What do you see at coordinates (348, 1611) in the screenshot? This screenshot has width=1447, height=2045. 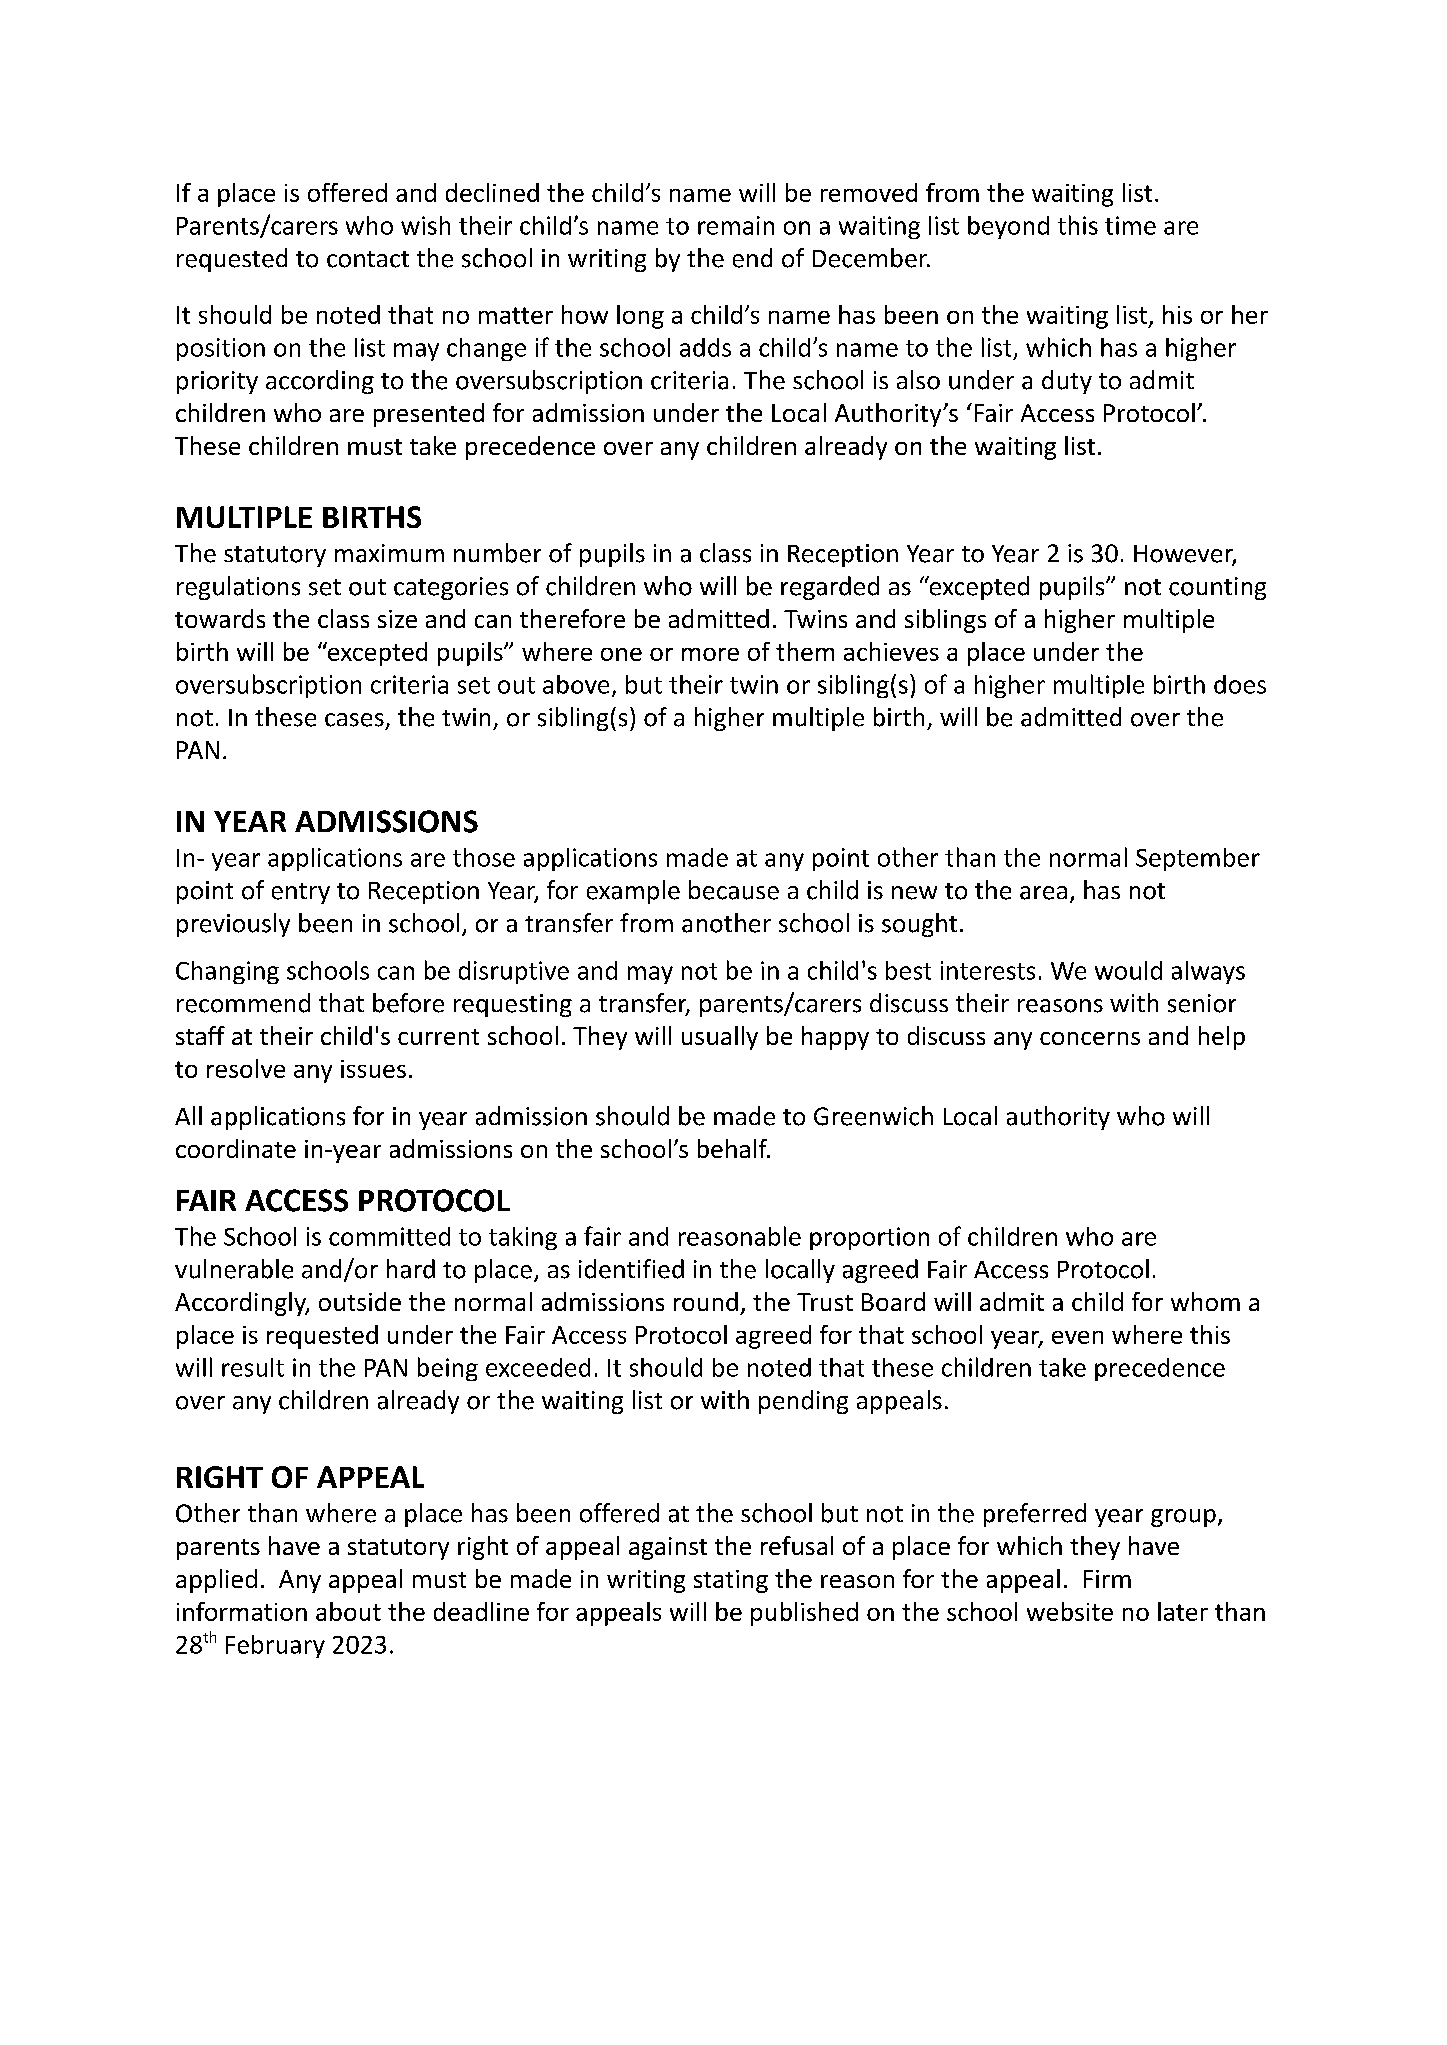 I see `about` at bounding box center [348, 1611].
